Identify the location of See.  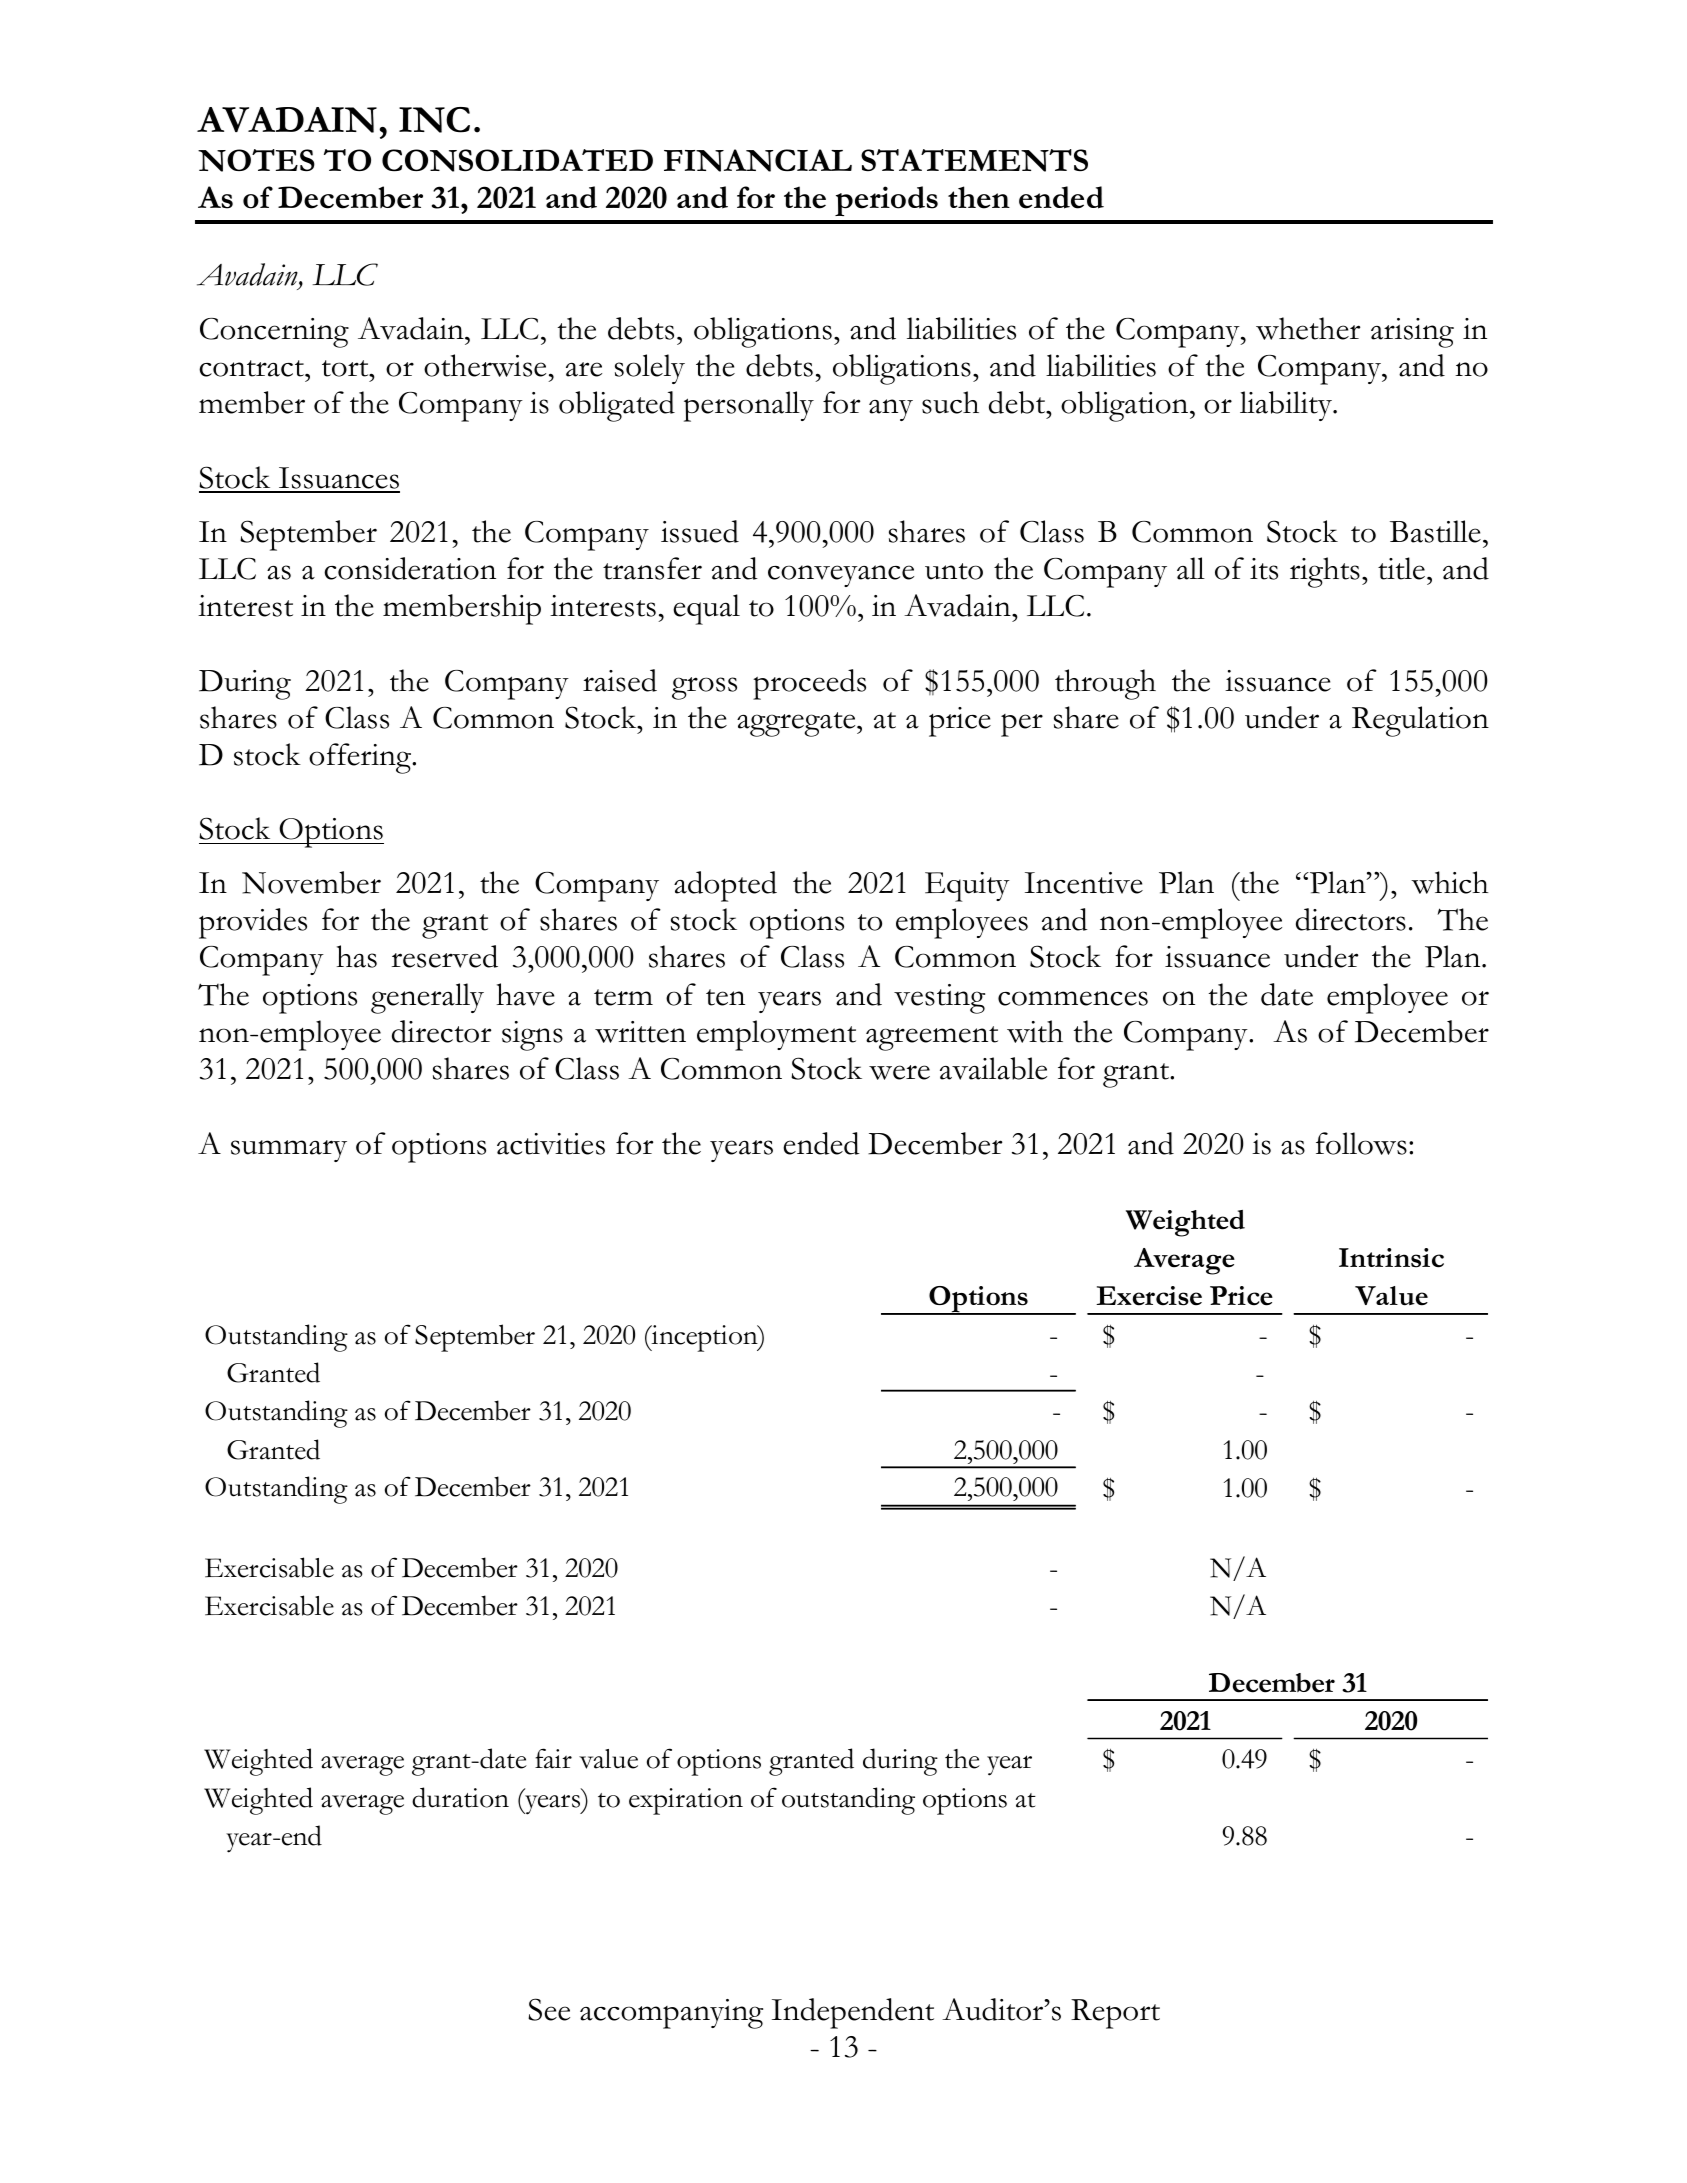
(549, 2009).
